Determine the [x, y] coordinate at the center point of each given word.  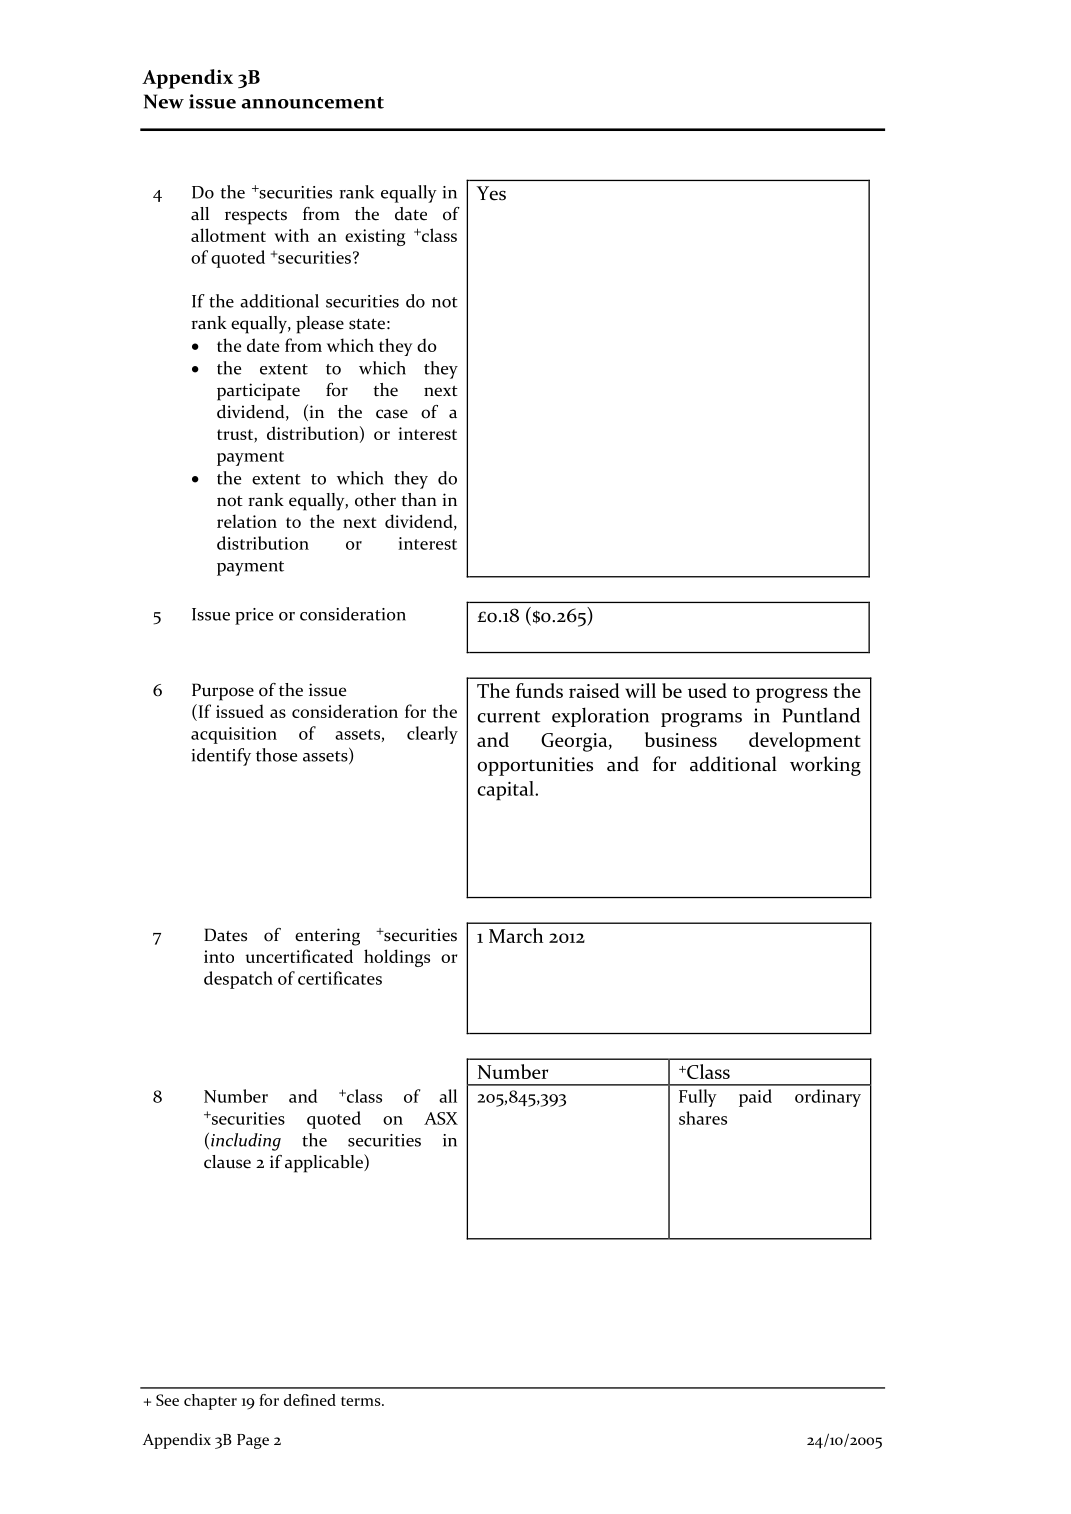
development [805, 742]
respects [256, 217]
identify [221, 757]
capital [506, 791]
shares [703, 1118]
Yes [491, 193]
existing [375, 237]
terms [362, 1401]
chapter [210, 1402]
